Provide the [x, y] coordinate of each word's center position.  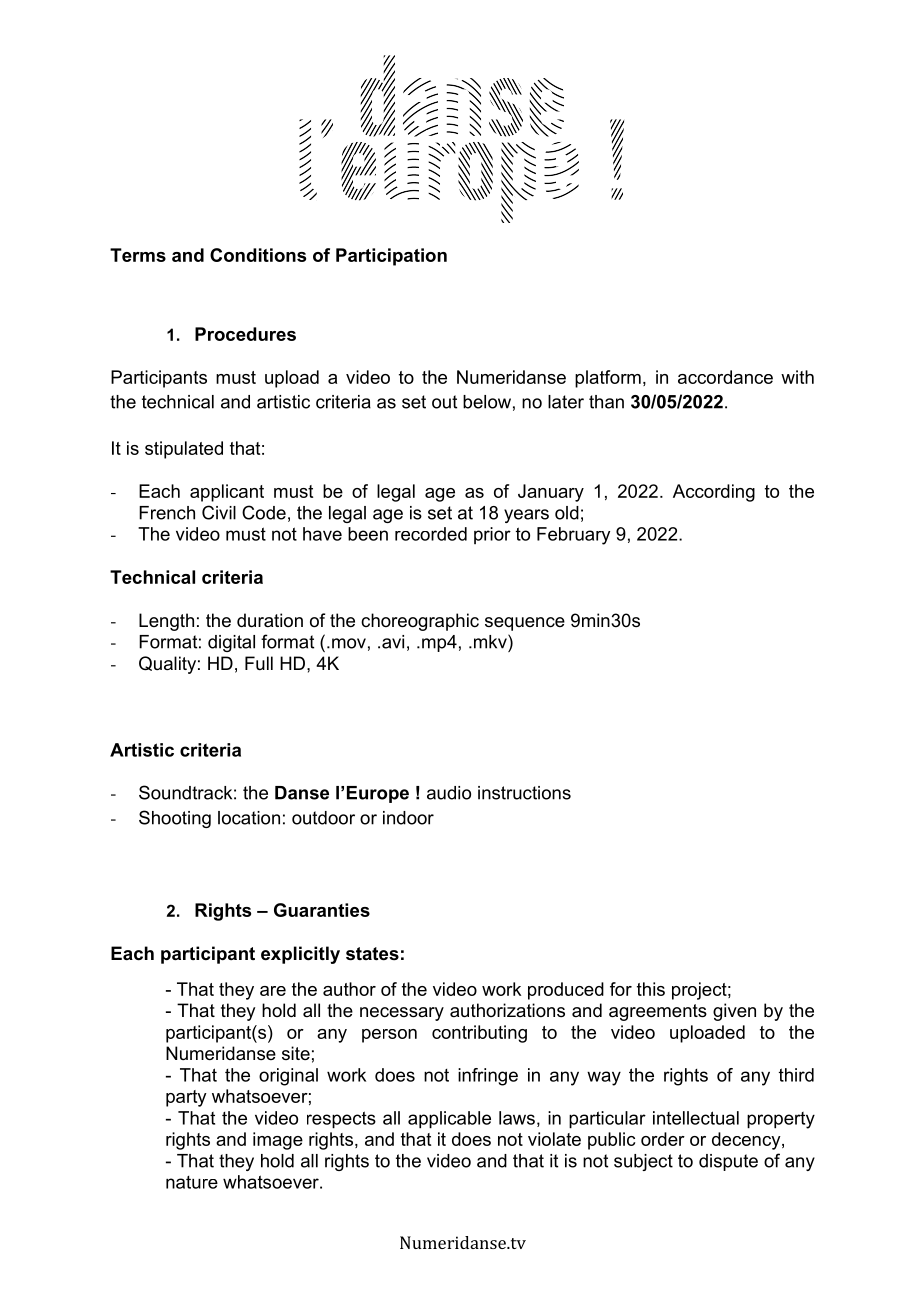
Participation [391, 257]
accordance [725, 377]
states [372, 954]
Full [259, 663]
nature [192, 1182]
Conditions [258, 255]
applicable [449, 1120]
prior [492, 535]
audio [449, 793]
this [651, 989]
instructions [524, 793]
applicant [227, 493]
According [714, 493]
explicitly [300, 955]
